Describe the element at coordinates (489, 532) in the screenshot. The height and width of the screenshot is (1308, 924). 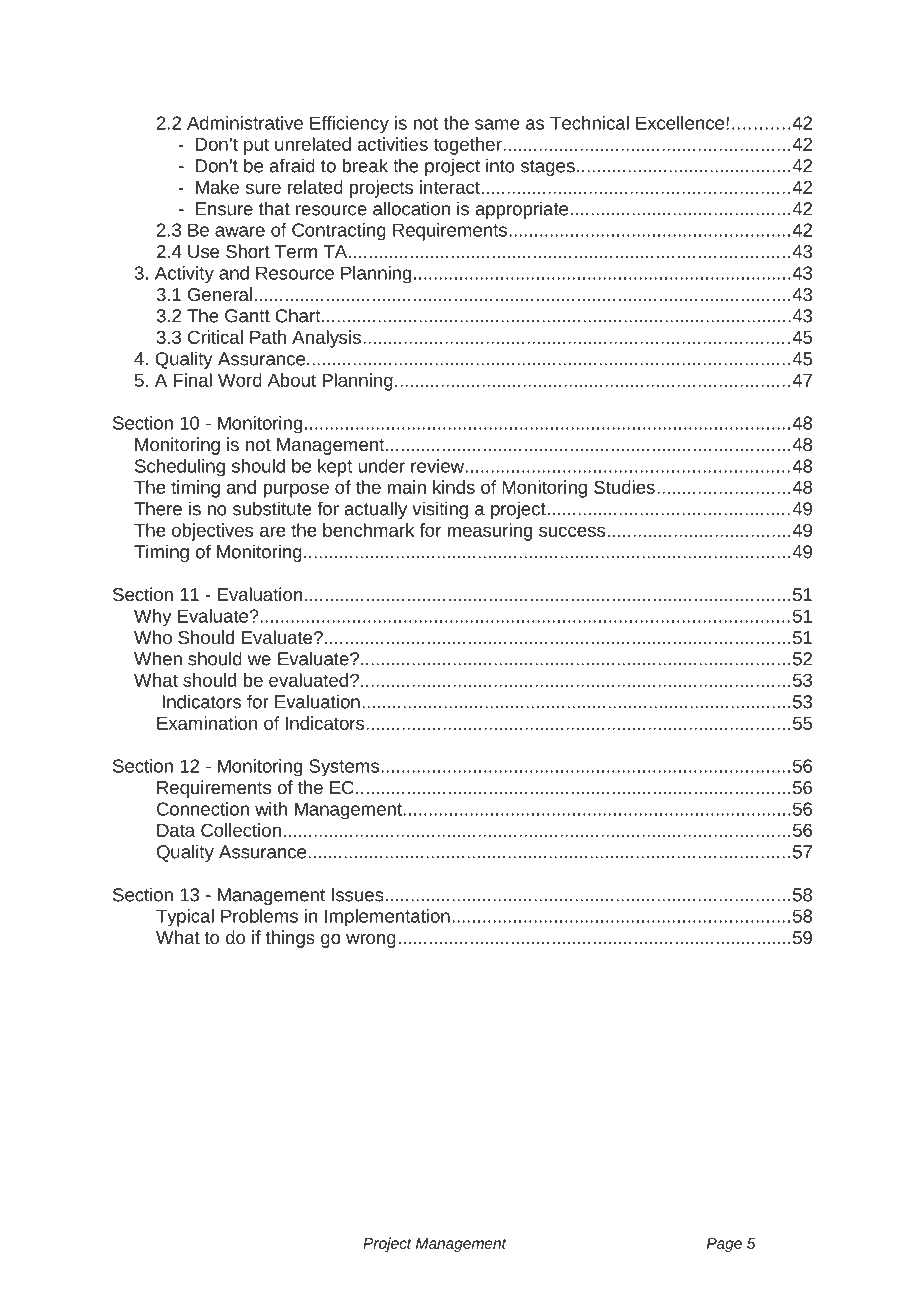
I see `measuring` at that location.
